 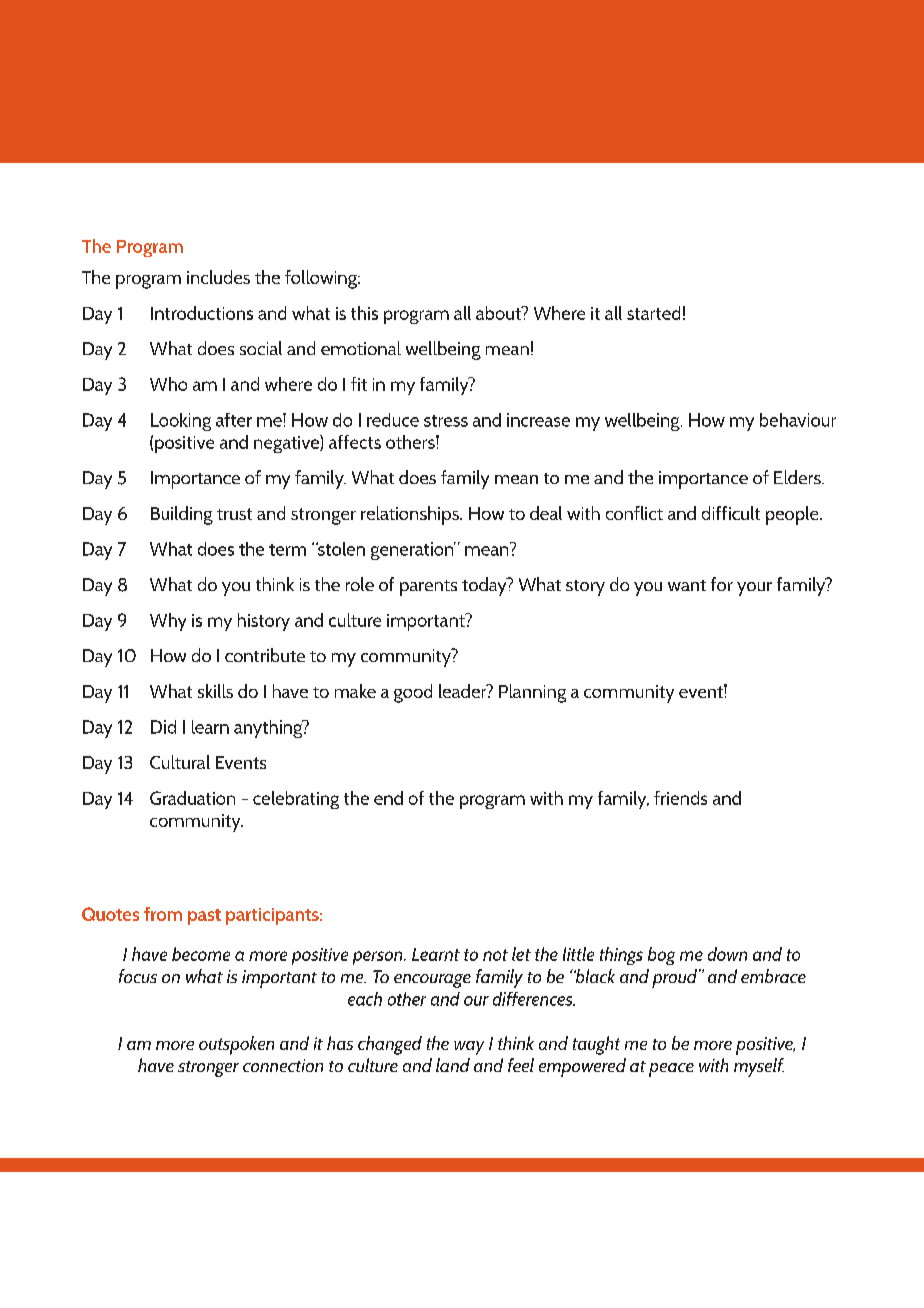 I want to click on skills, so click(x=215, y=691).
